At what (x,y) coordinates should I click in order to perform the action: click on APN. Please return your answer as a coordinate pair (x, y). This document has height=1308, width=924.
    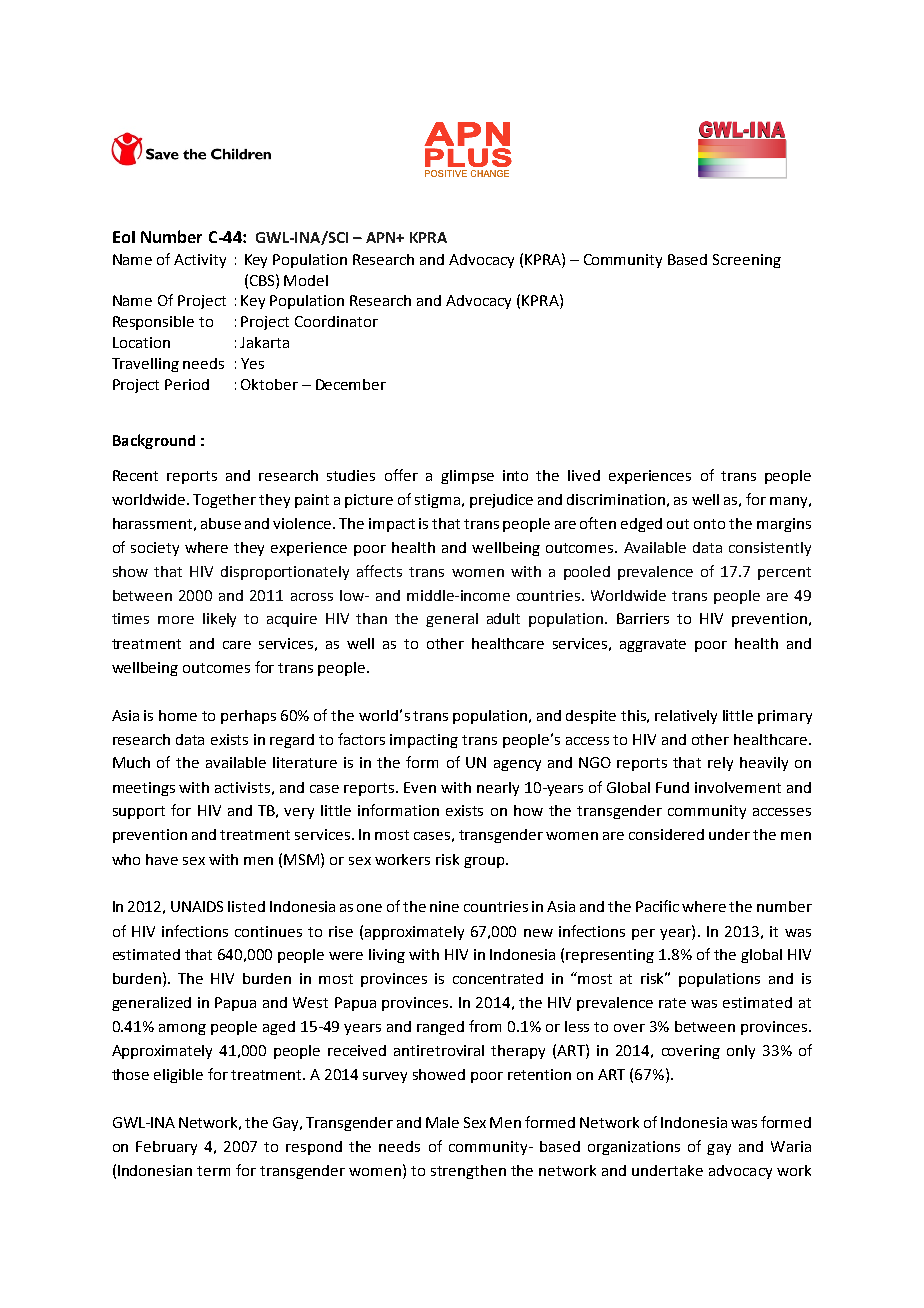
    Looking at the image, I should click on (382, 237).
